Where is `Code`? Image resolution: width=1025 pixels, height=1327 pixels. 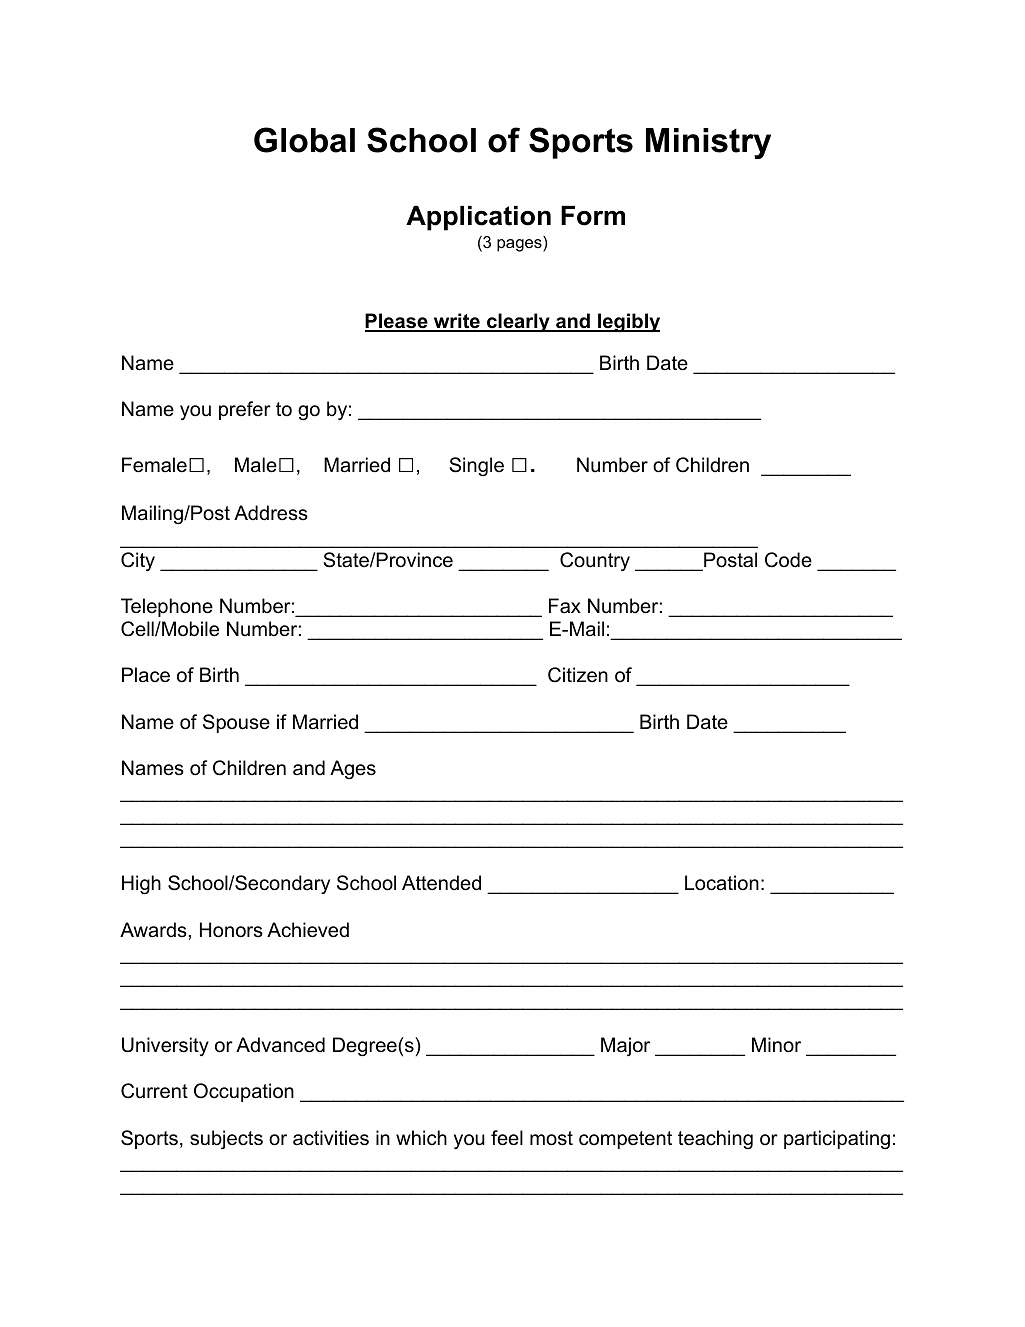 Code is located at coordinates (788, 560).
